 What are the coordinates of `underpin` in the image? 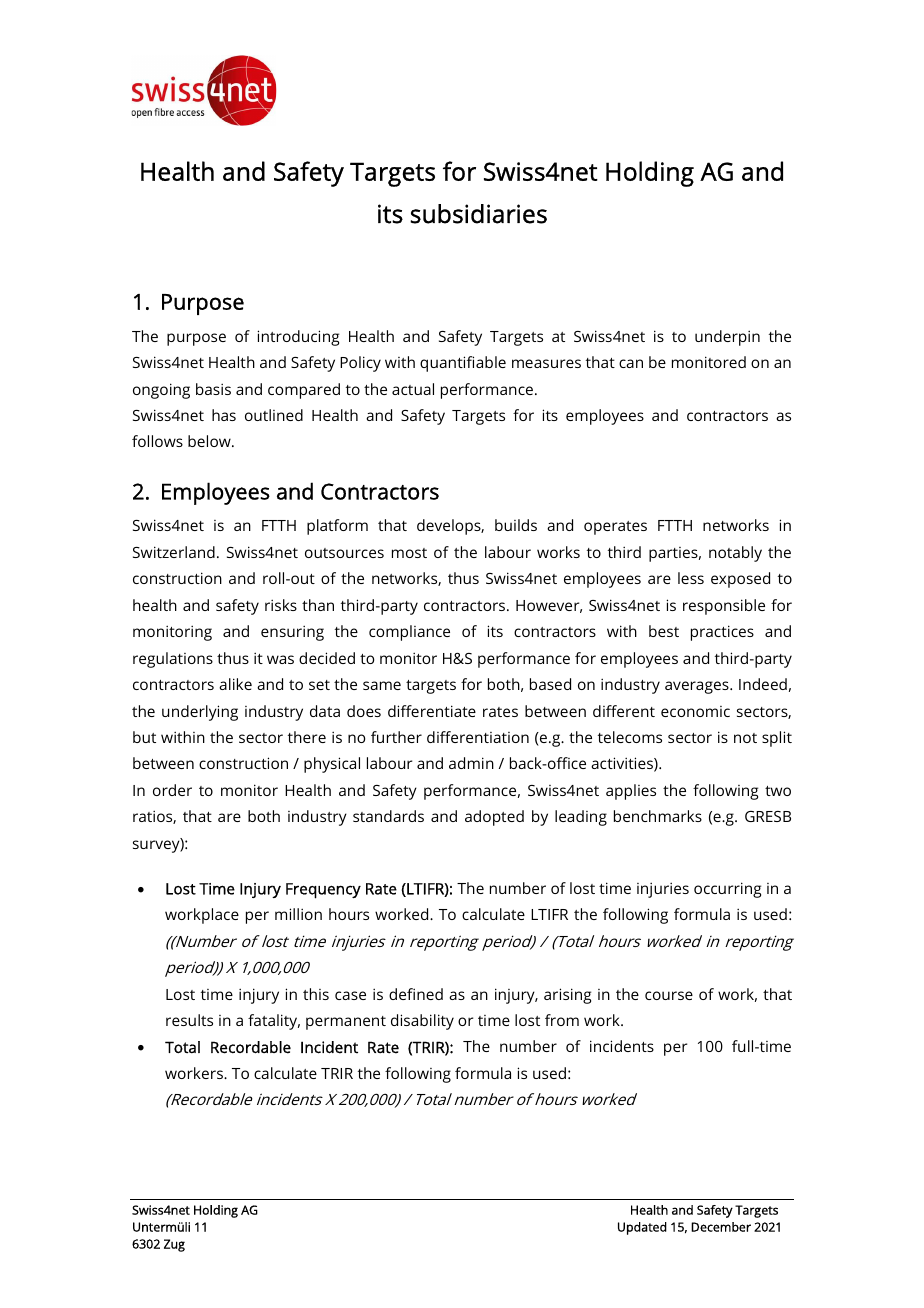 It's located at (727, 338).
